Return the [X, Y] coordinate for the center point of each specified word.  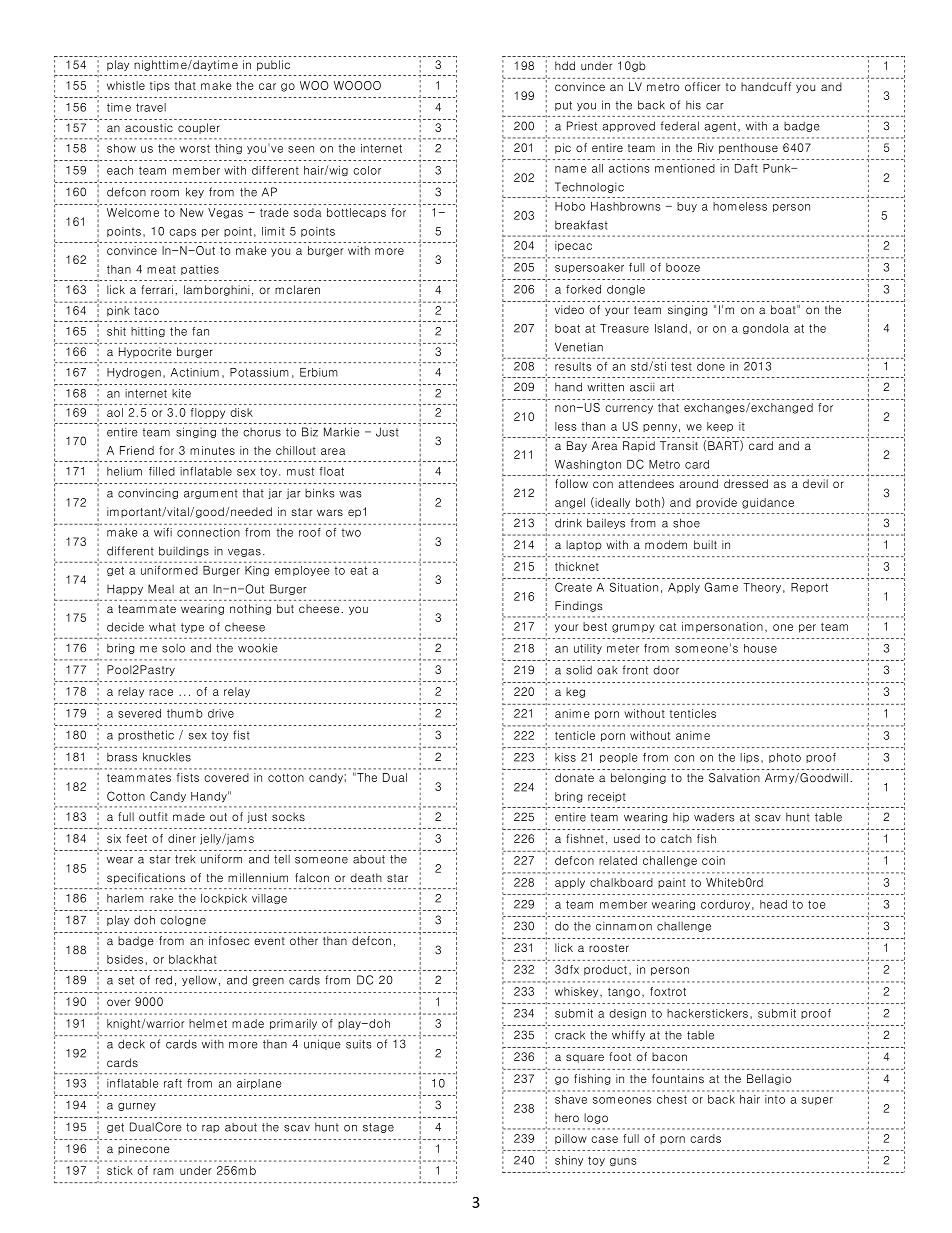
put [563, 106]
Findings [579, 606]
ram [163, 1171]
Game [721, 587]
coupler [199, 128]
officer [702, 86]
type [192, 628]
